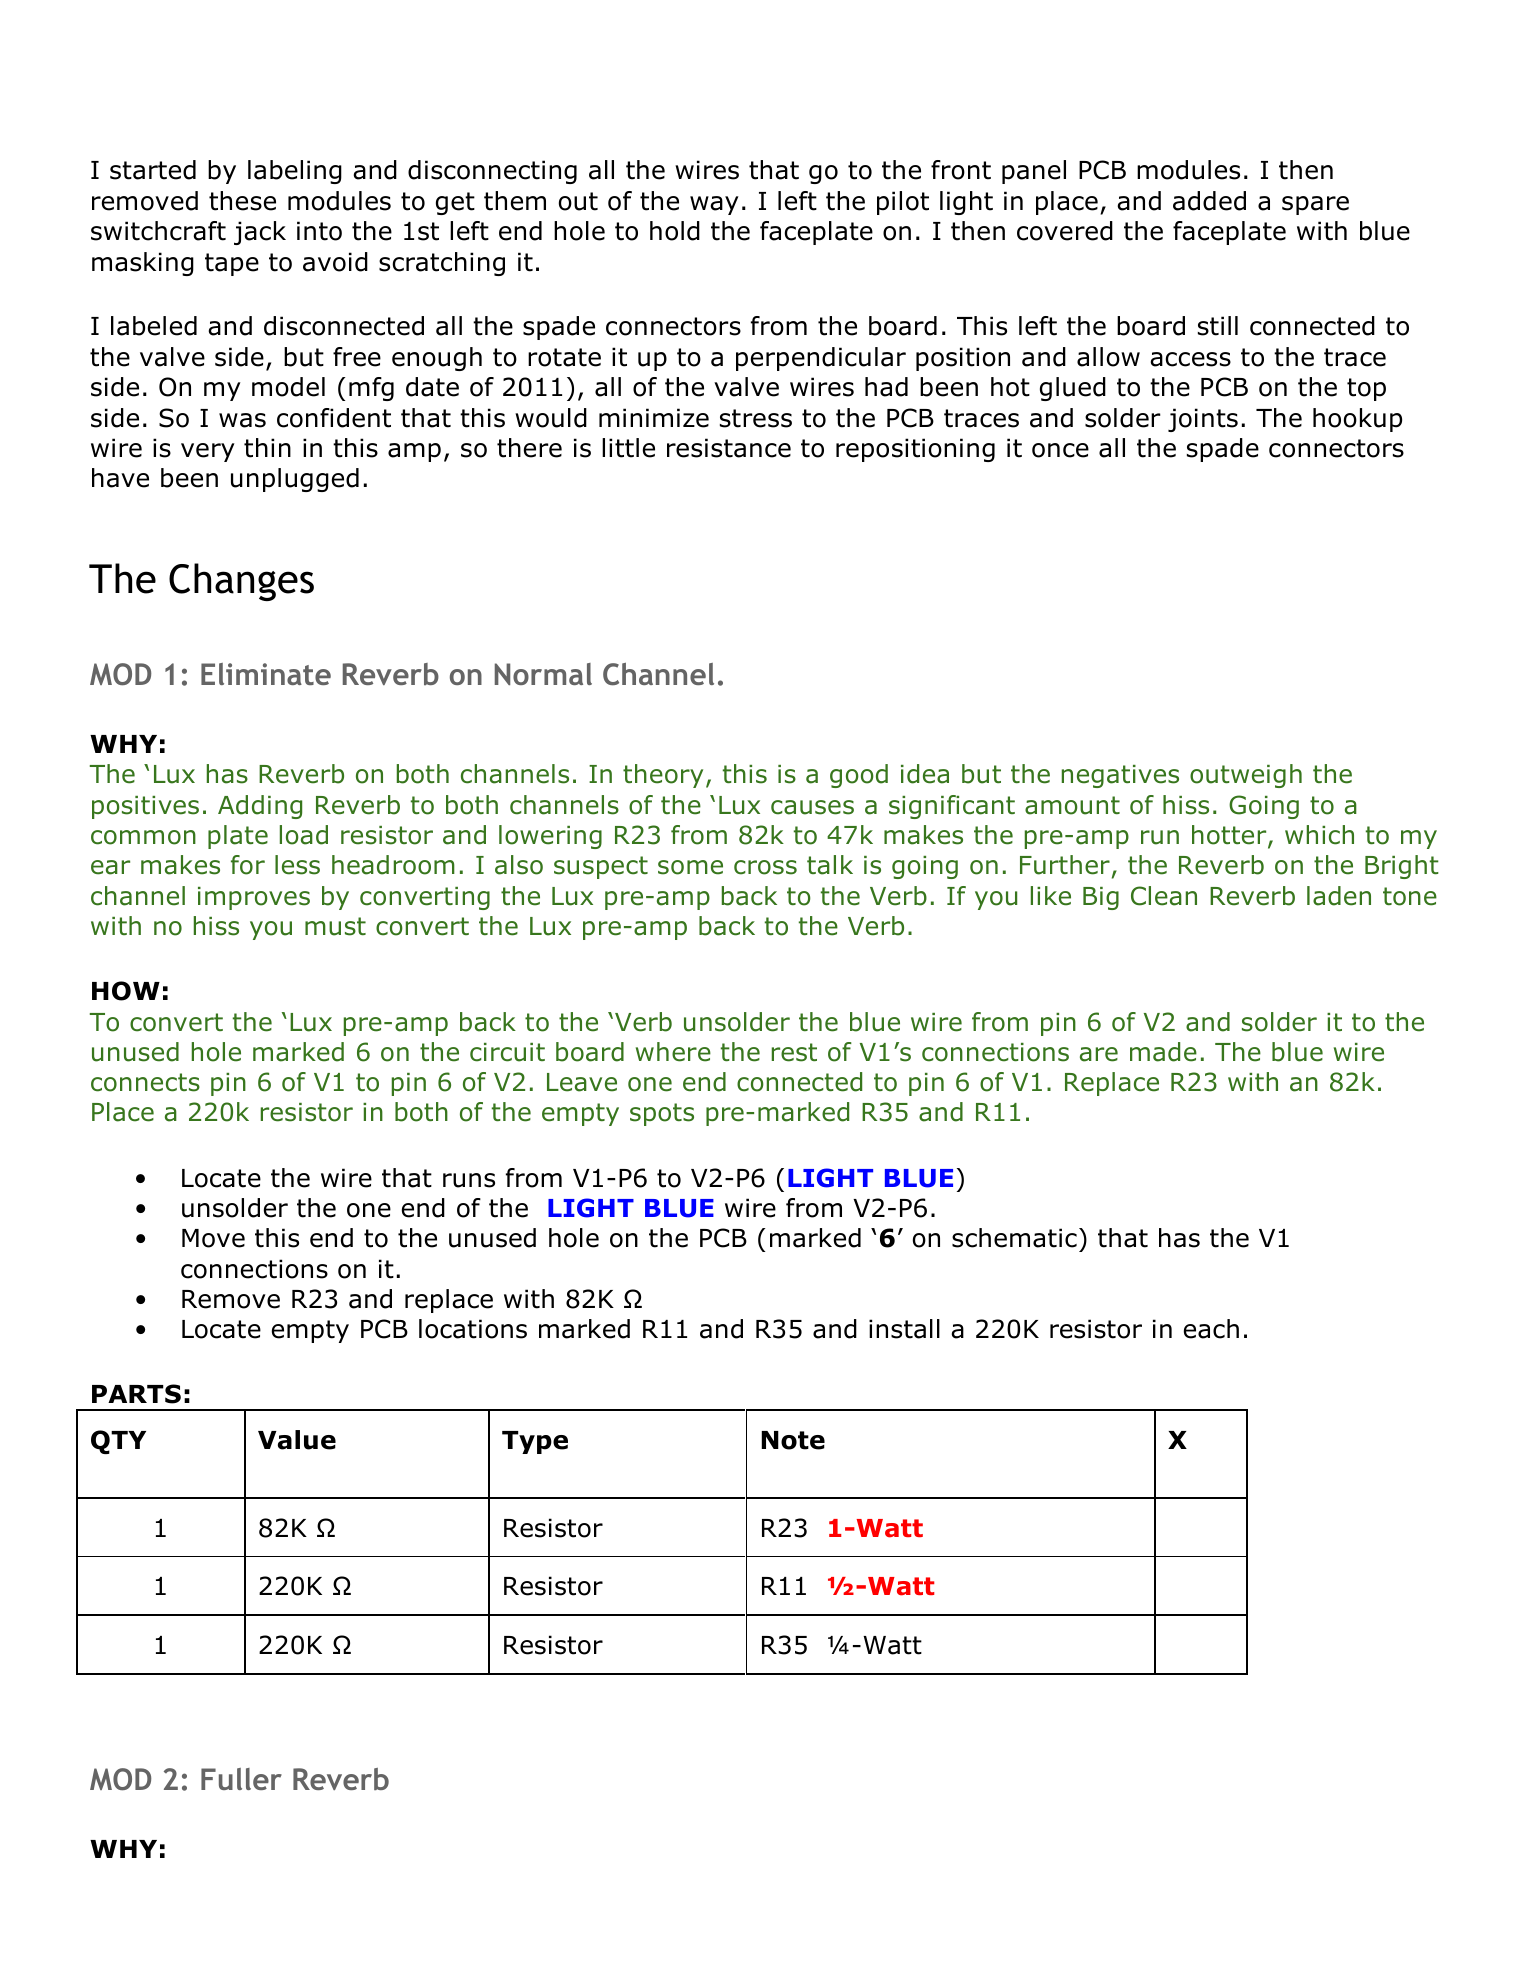 Image resolution: width=1530 pixels, height=1981 pixels. I want to click on spots, so click(662, 1114).
